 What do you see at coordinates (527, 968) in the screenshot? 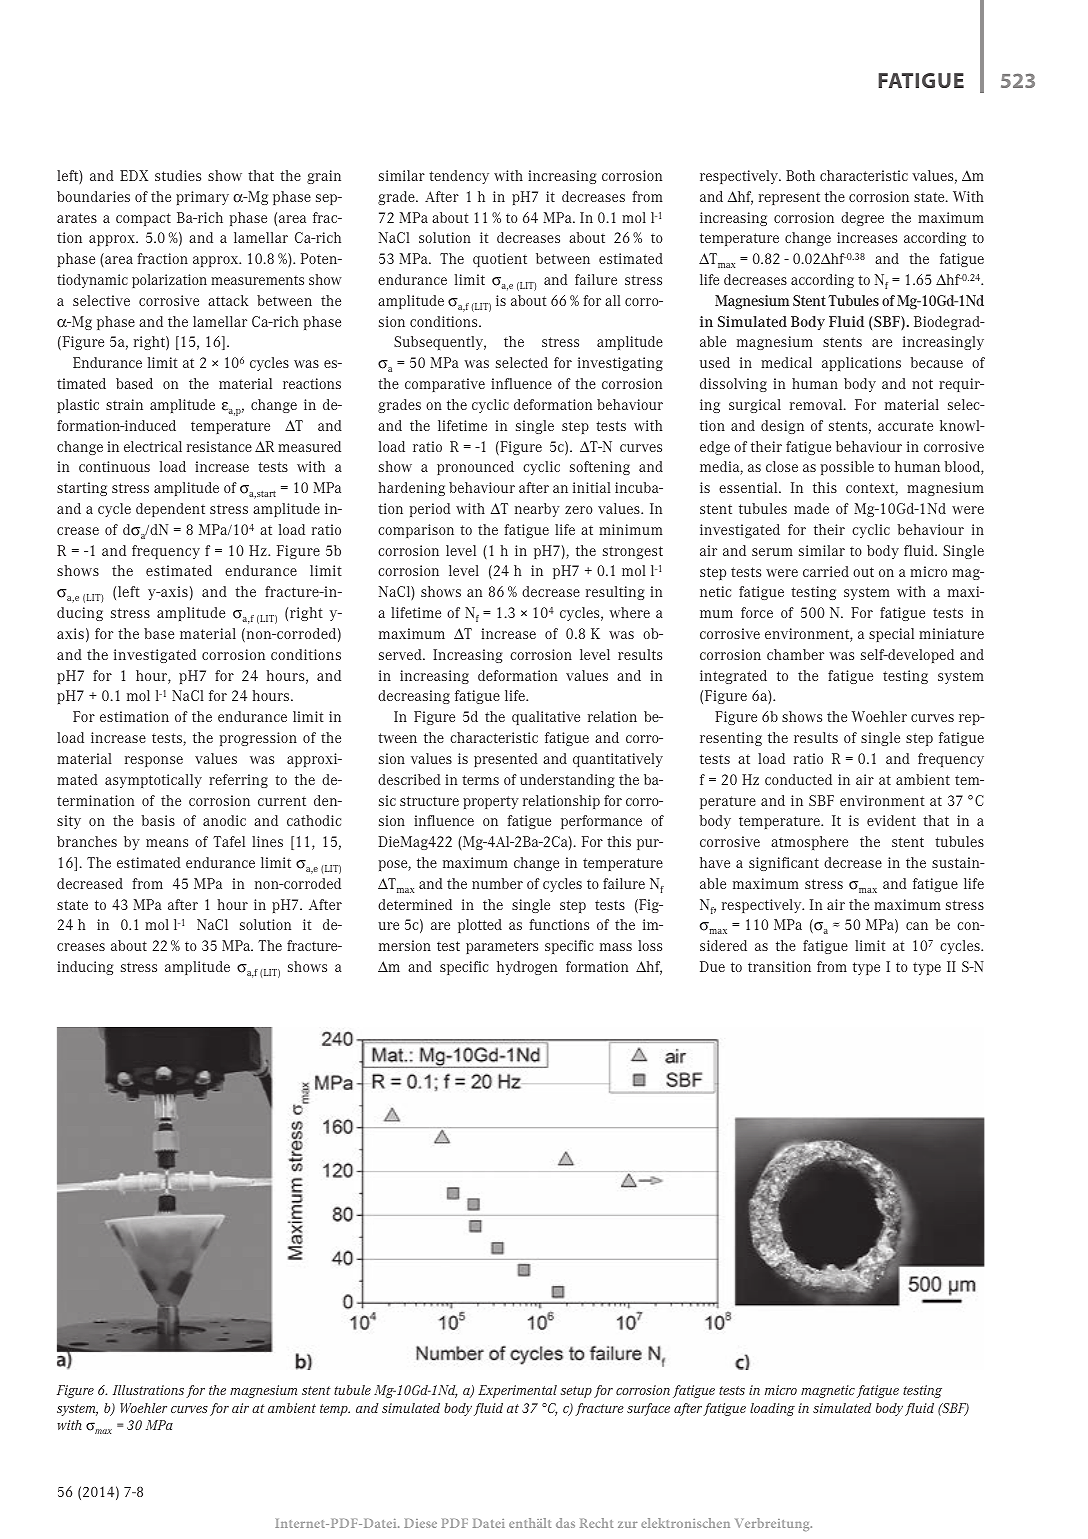
I see `hydrogen` at bounding box center [527, 968].
